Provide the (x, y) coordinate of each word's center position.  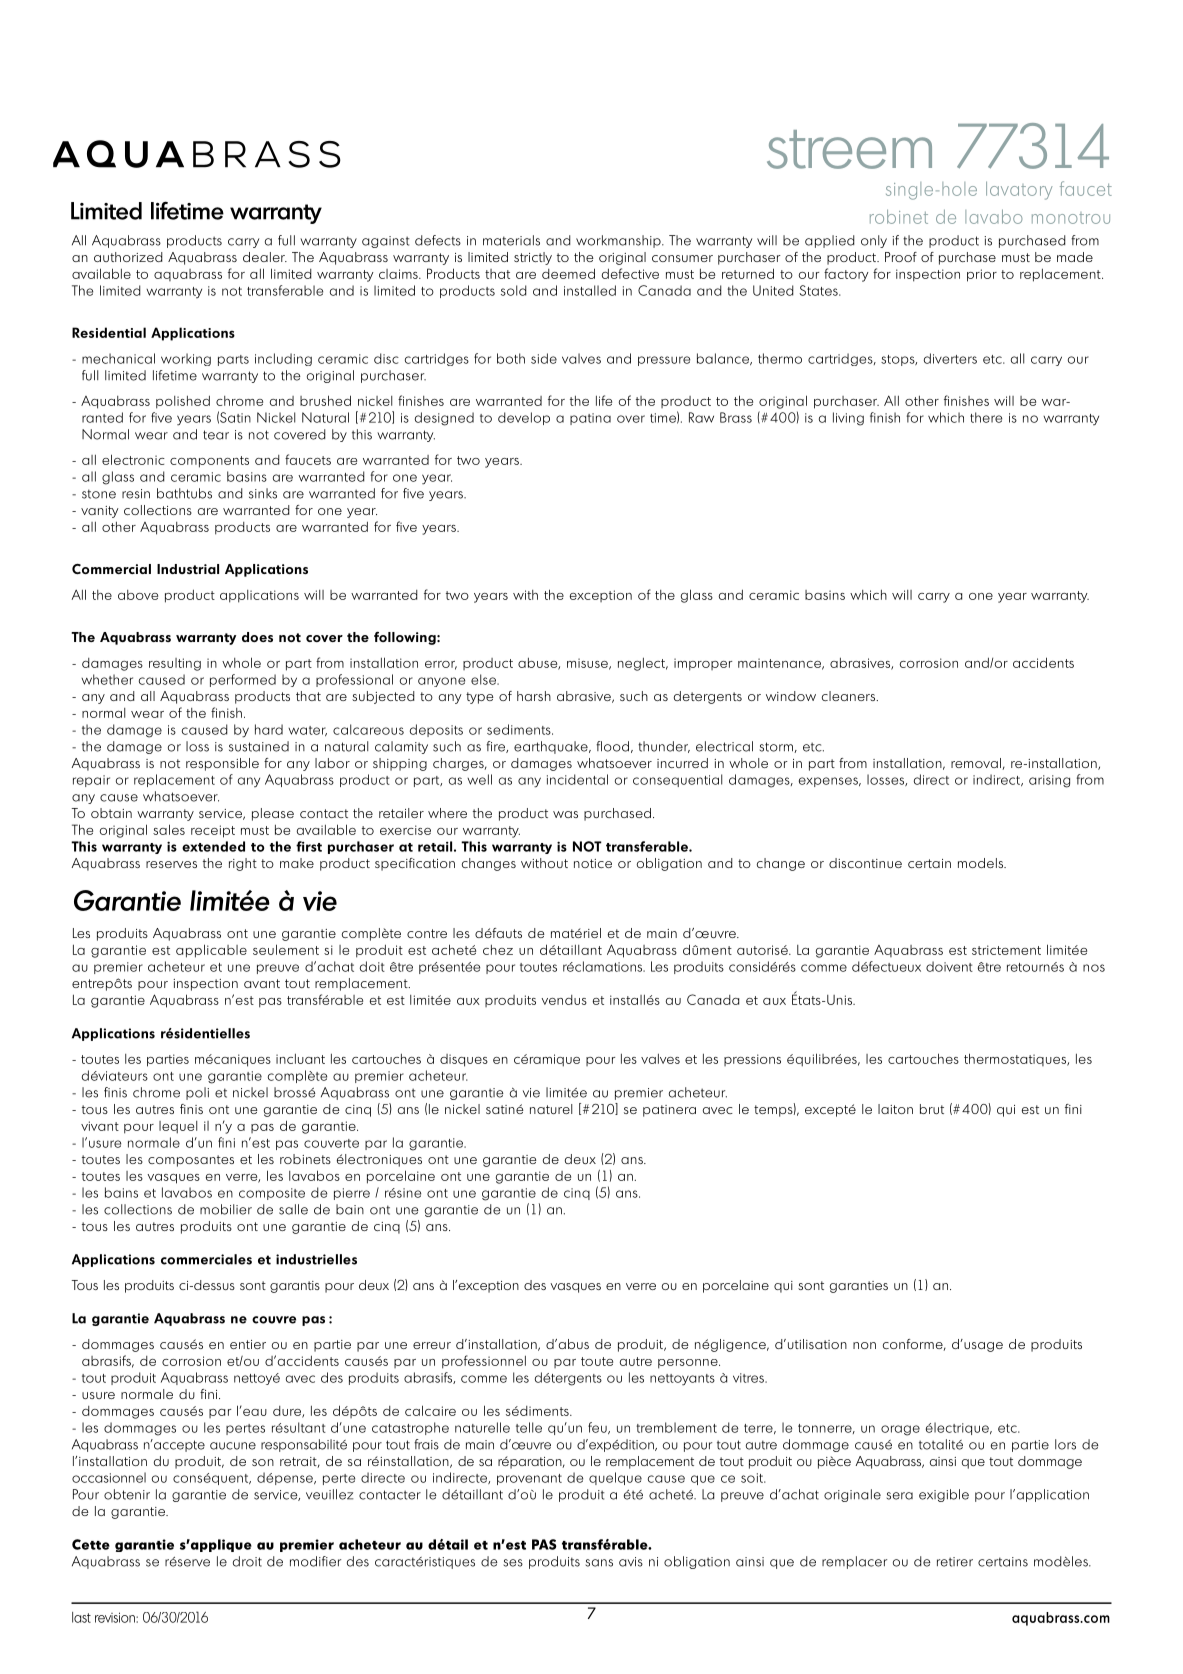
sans (599, 1563)
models (981, 863)
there (986, 417)
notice (593, 863)
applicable (211, 951)
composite (272, 1194)
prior (982, 275)
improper (703, 664)
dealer (265, 257)
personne (689, 1364)
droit (247, 1561)
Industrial (188, 569)
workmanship (619, 241)
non (864, 1345)
